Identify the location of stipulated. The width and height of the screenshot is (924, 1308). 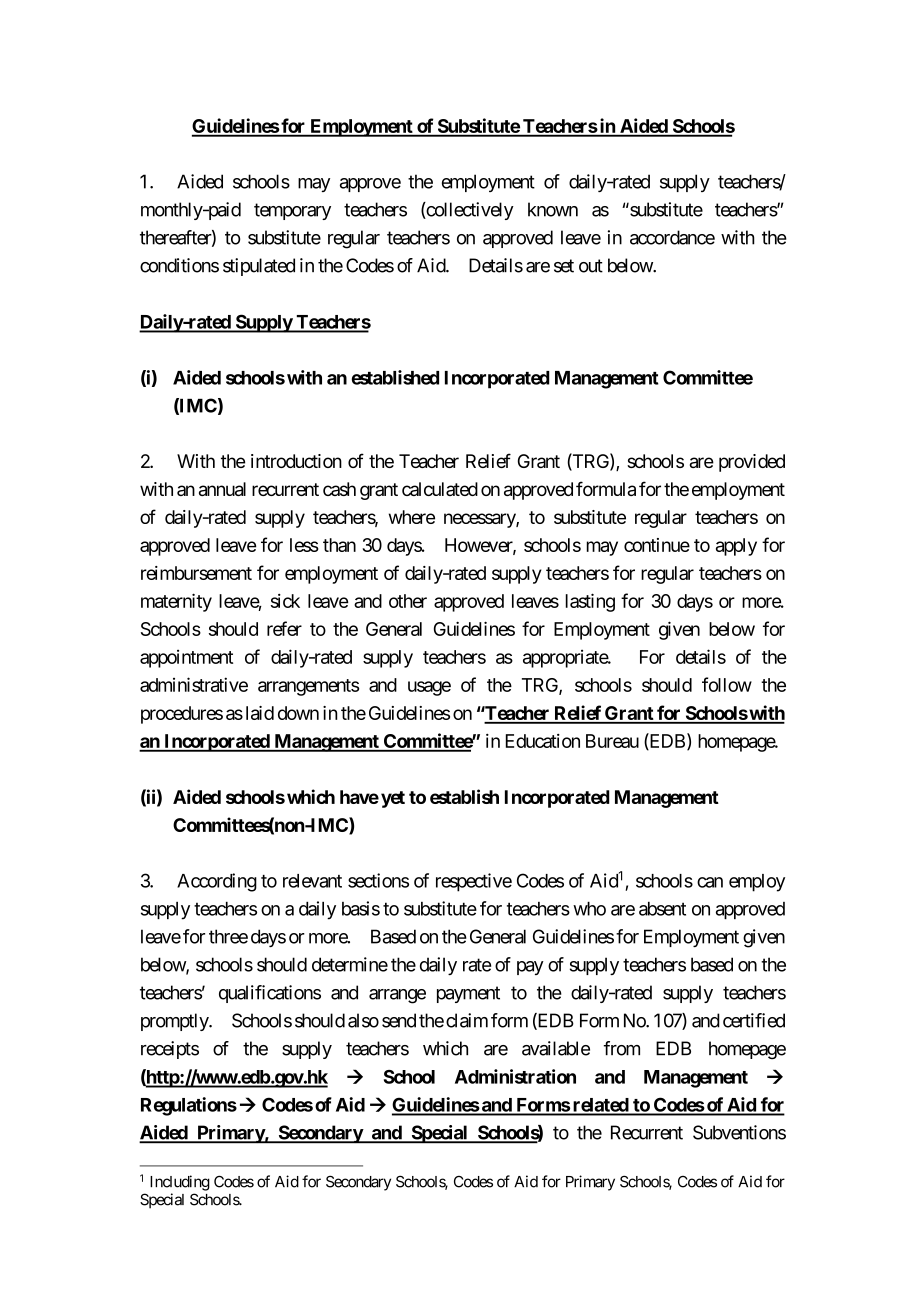
(259, 267).
